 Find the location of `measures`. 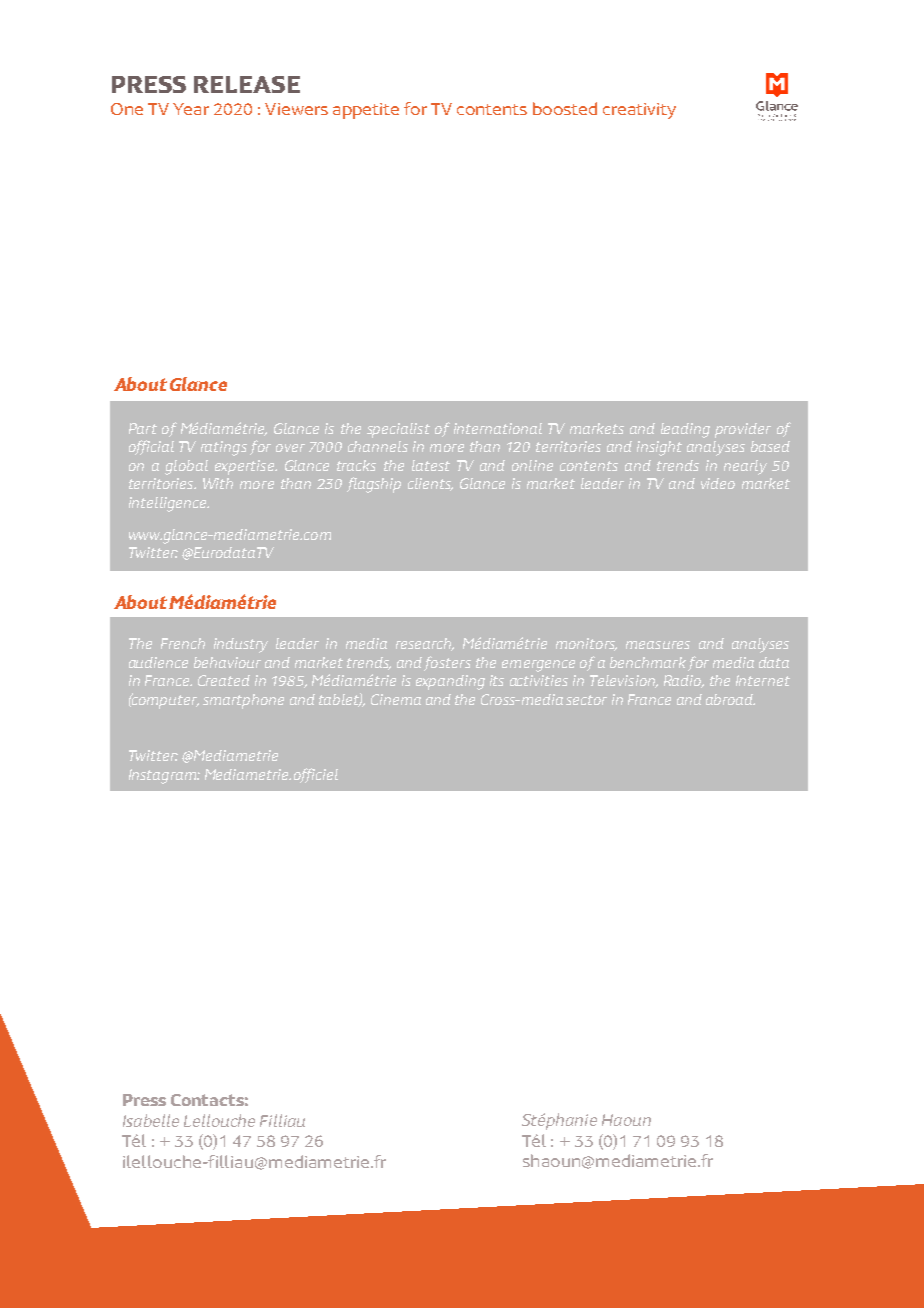

measures is located at coordinates (658, 645).
